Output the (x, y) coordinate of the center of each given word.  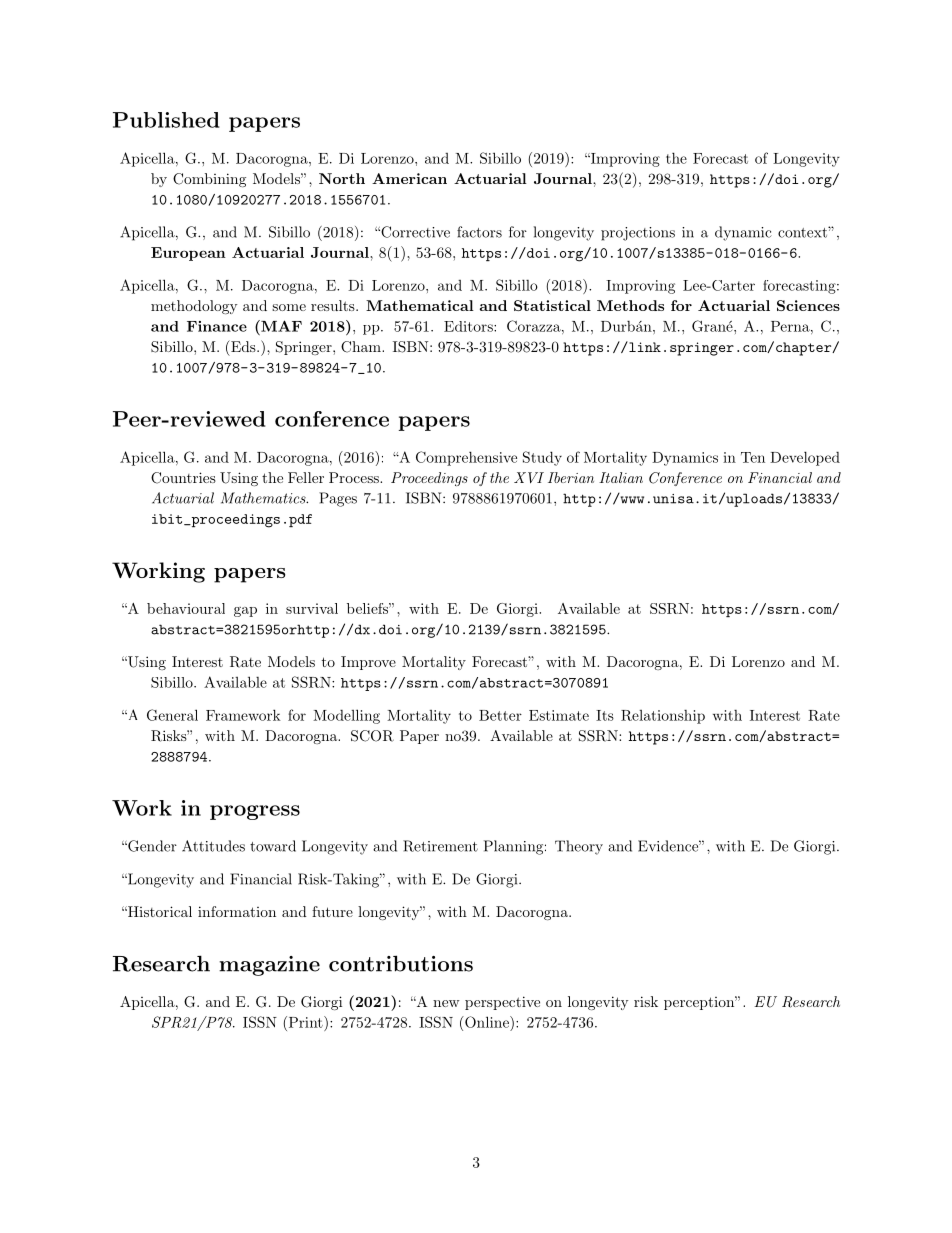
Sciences (808, 305)
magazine (269, 966)
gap (245, 612)
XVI (529, 477)
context (803, 232)
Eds (243, 346)
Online (487, 1022)
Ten (753, 457)
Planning (513, 847)
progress (255, 812)
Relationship (663, 717)
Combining (209, 180)
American (409, 178)
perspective (502, 1003)
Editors (469, 326)
